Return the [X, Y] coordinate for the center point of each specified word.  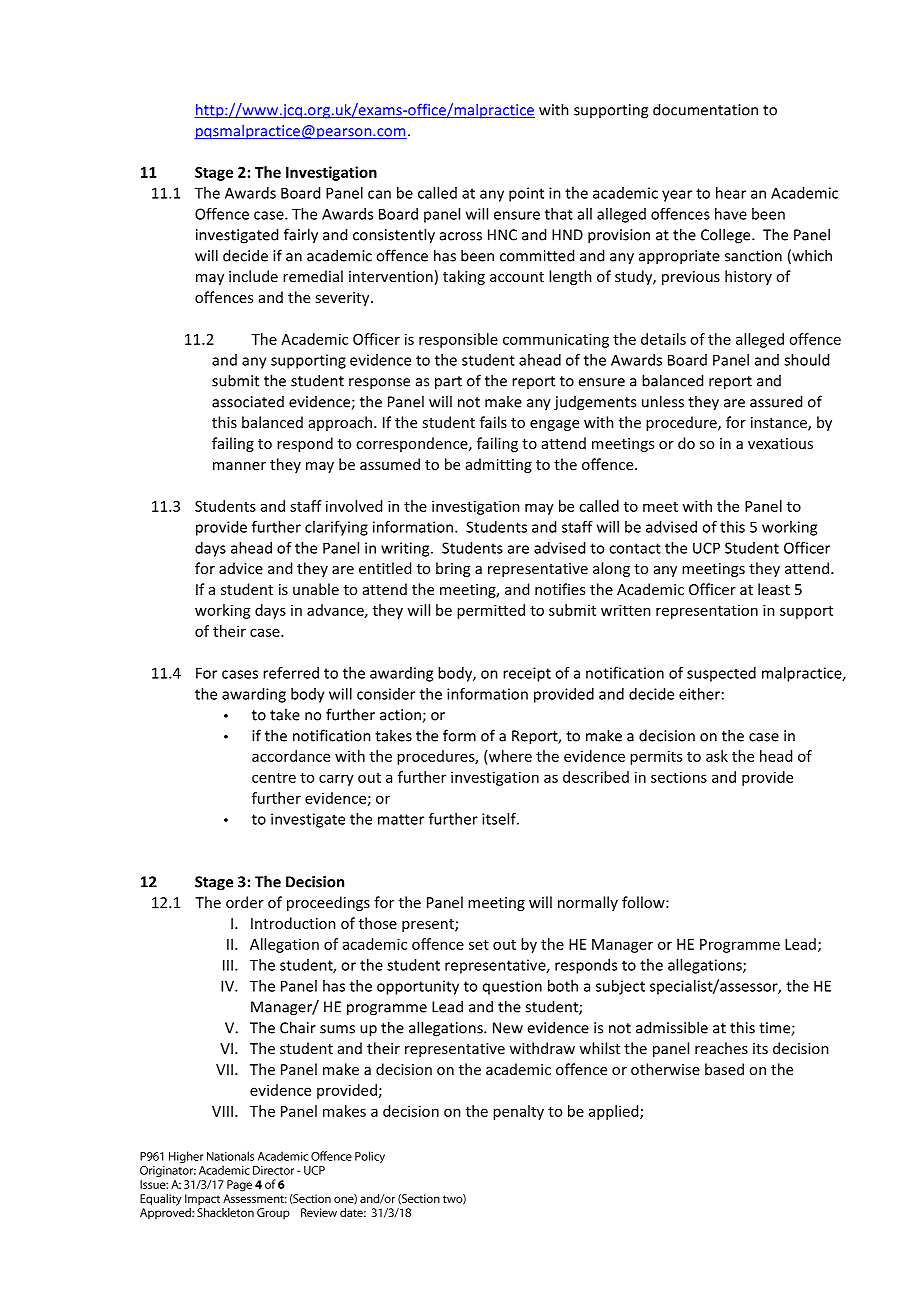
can [379, 194]
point [526, 194]
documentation [705, 109]
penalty [518, 1112]
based [724, 1069]
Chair [298, 1027]
